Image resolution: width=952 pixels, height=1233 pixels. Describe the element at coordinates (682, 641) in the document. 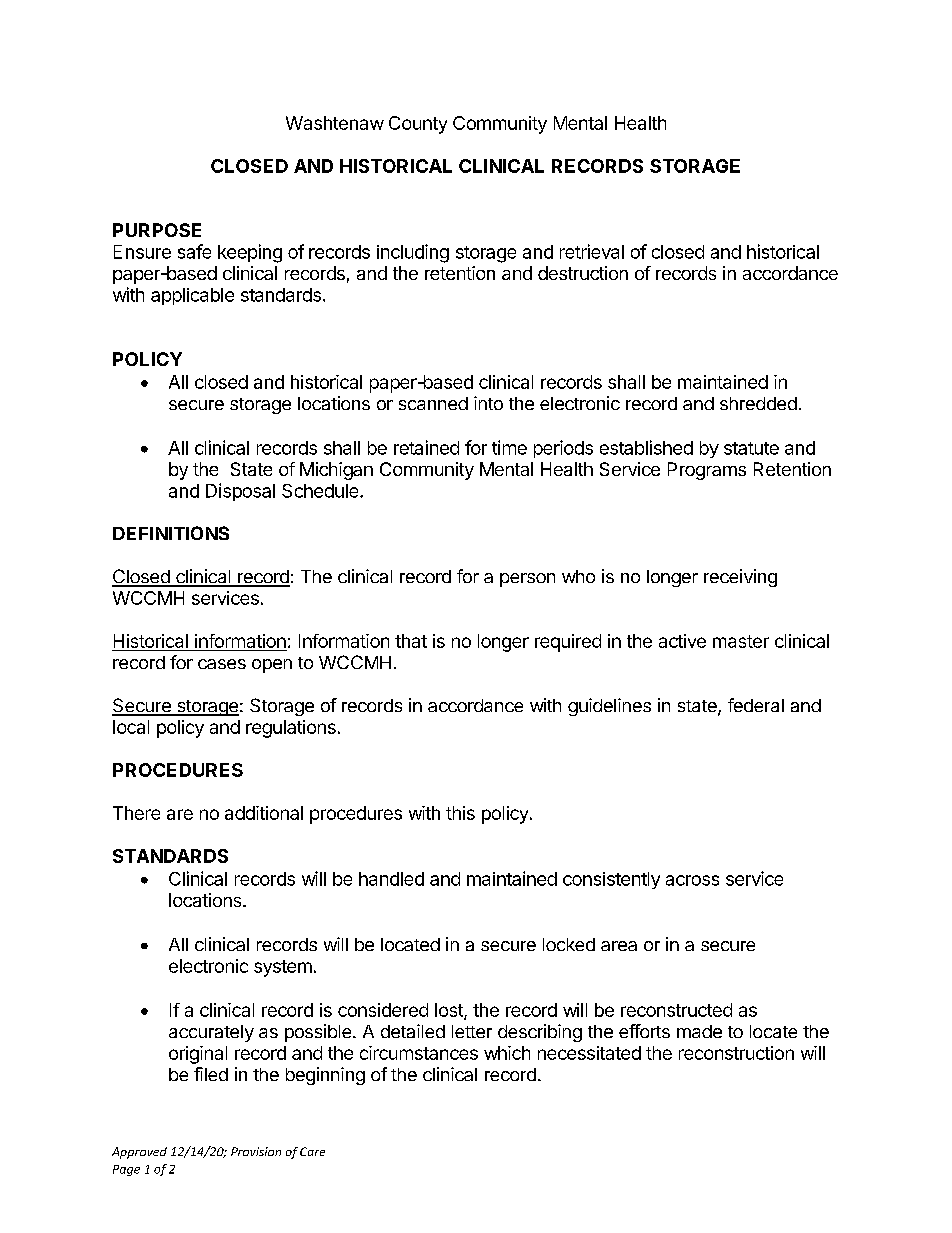

I see `active` at that location.
